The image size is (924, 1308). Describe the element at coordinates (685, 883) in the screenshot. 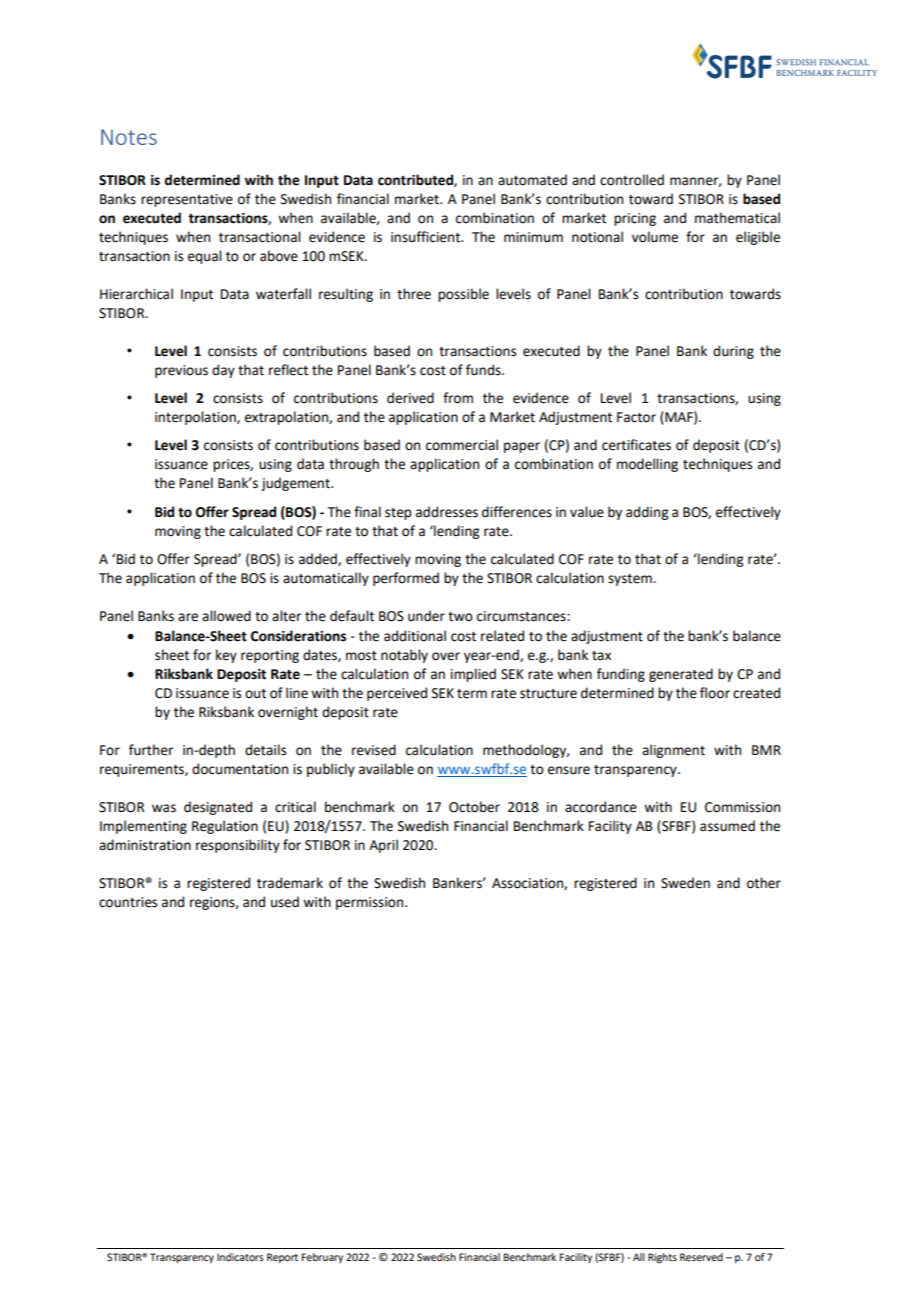

I see `Sweden` at that location.
